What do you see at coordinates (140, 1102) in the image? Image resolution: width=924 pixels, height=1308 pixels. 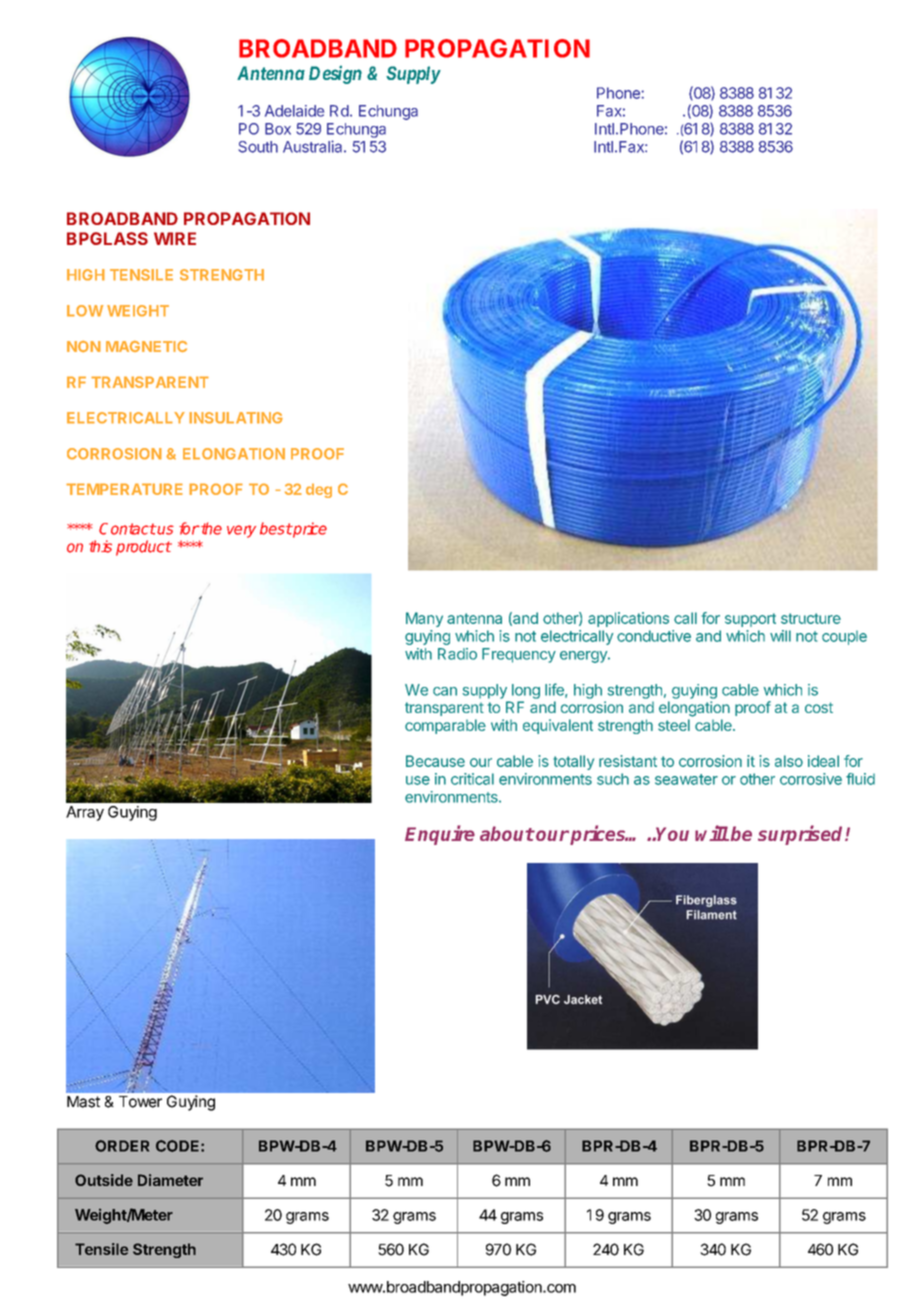 I see `Tower` at bounding box center [140, 1102].
